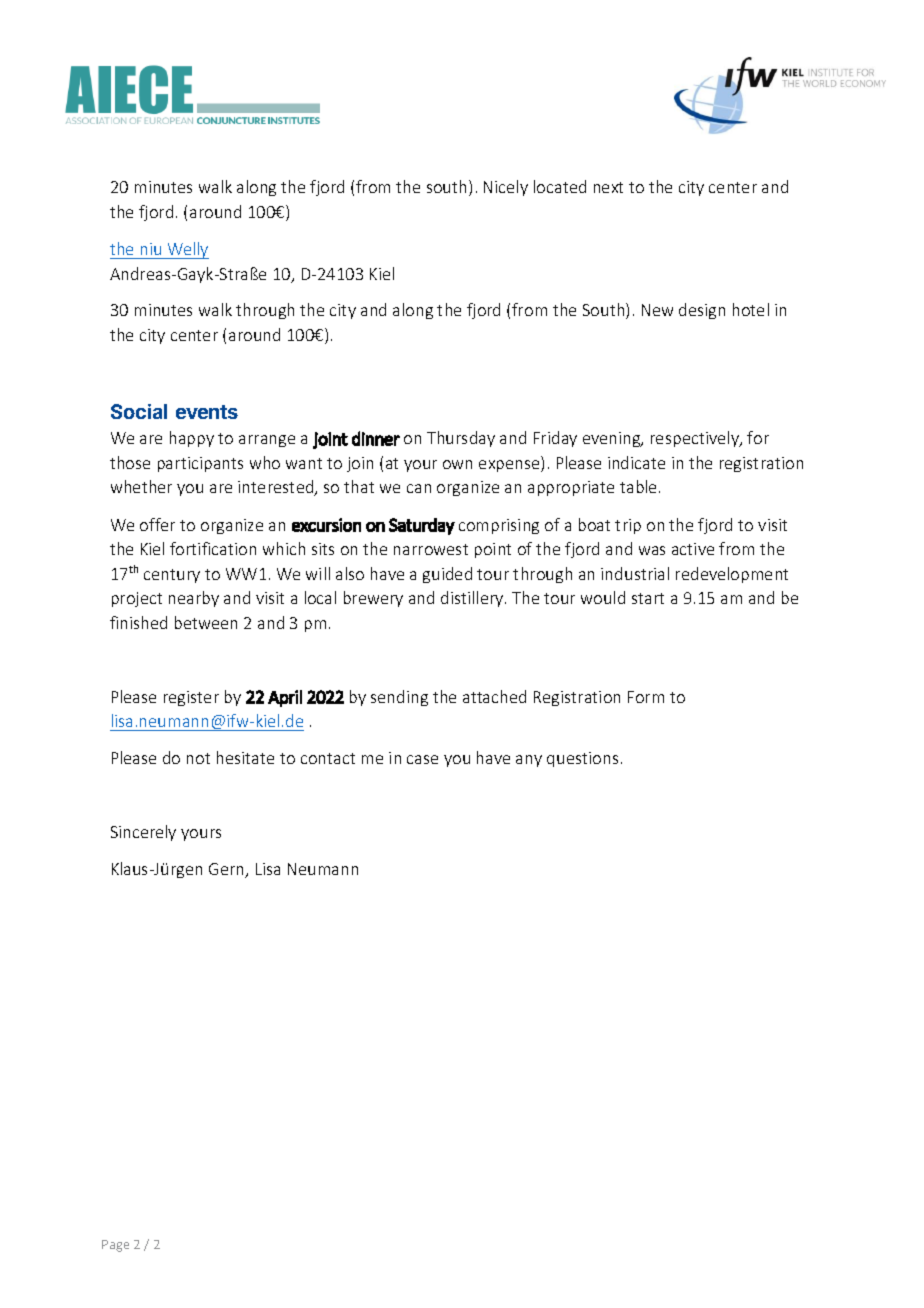  What do you see at coordinates (115, 1246) in the screenshot?
I see `Page` at bounding box center [115, 1246].
